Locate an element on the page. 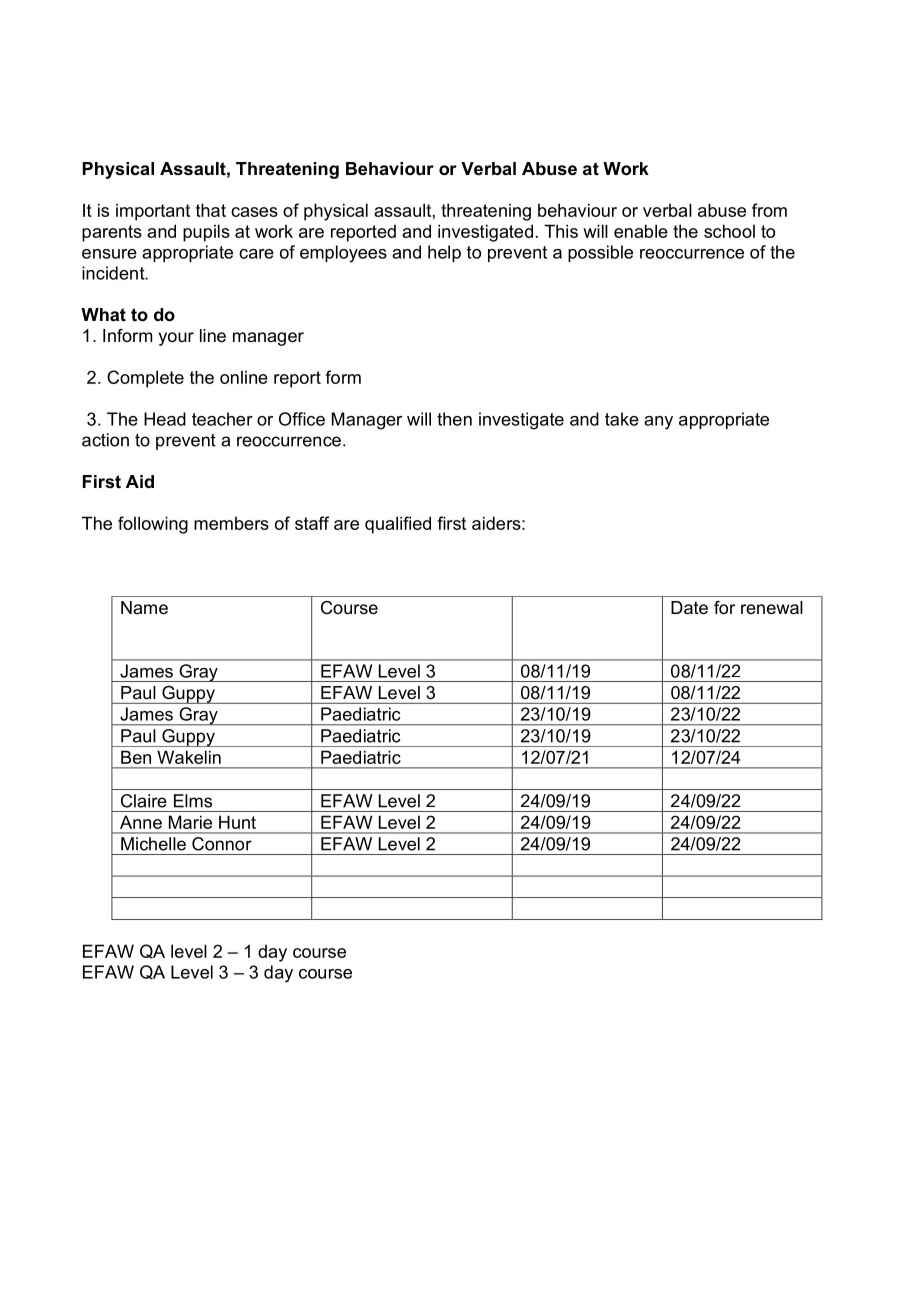 The height and width of the document is (1308, 924). staff is located at coordinates (312, 523).
